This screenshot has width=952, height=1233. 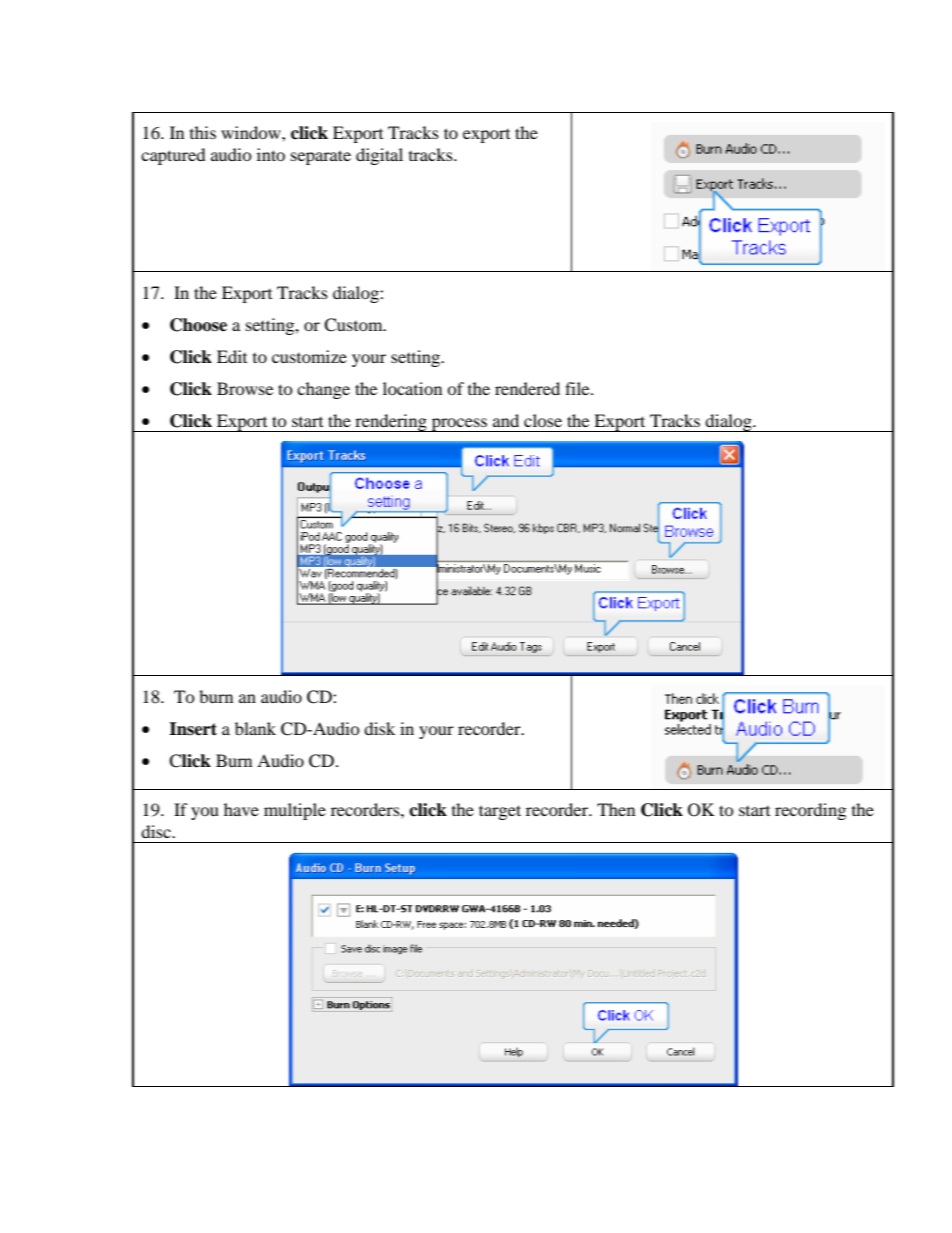 I want to click on target, so click(x=500, y=812).
